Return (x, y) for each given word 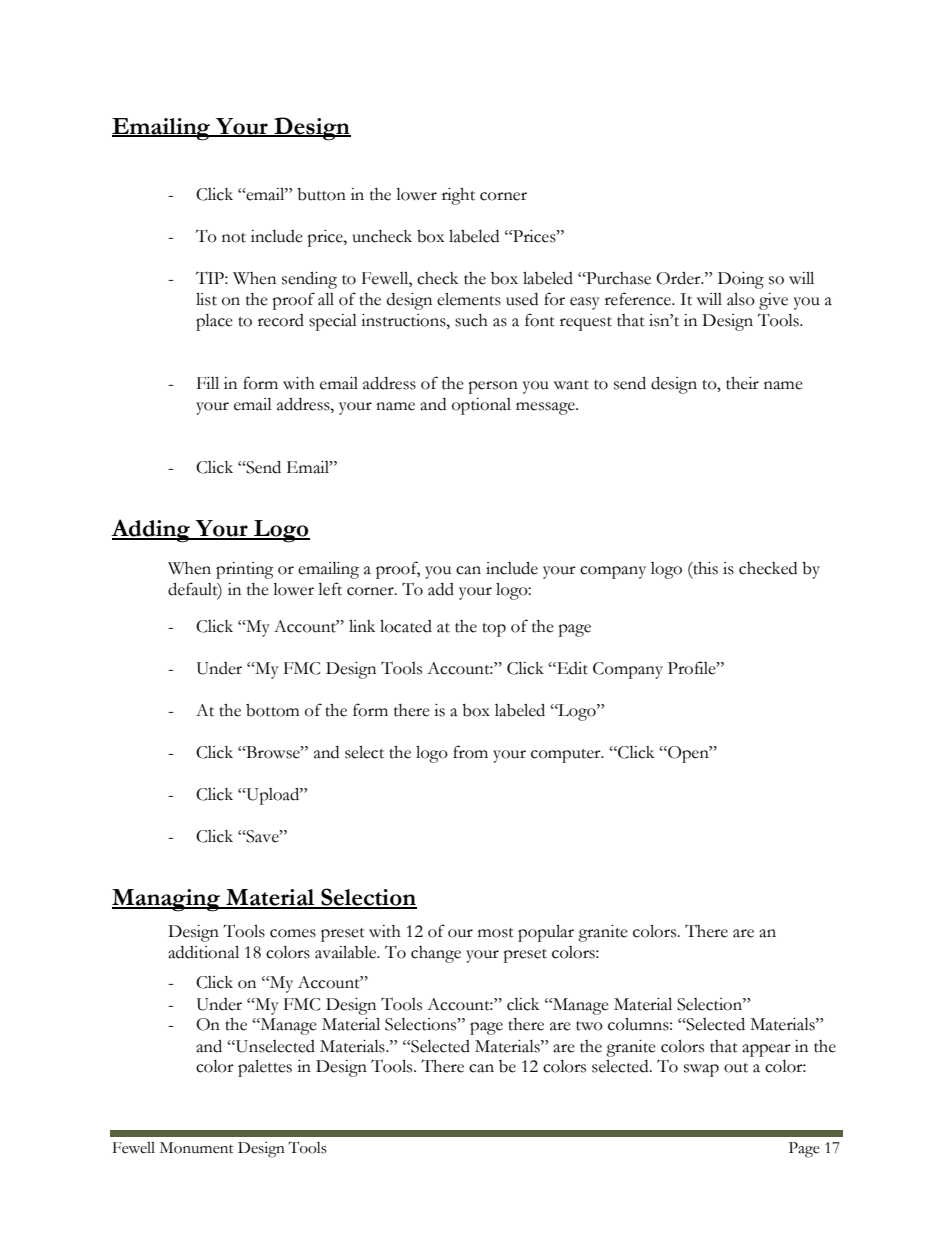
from (470, 752)
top (494, 630)
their (742, 383)
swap (701, 1070)
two (589, 1026)
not (234, 238)
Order (679, 278)
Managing (167, 900)
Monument (197, 1148)
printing (245, 570)
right (458, 196)
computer (567, 756)
